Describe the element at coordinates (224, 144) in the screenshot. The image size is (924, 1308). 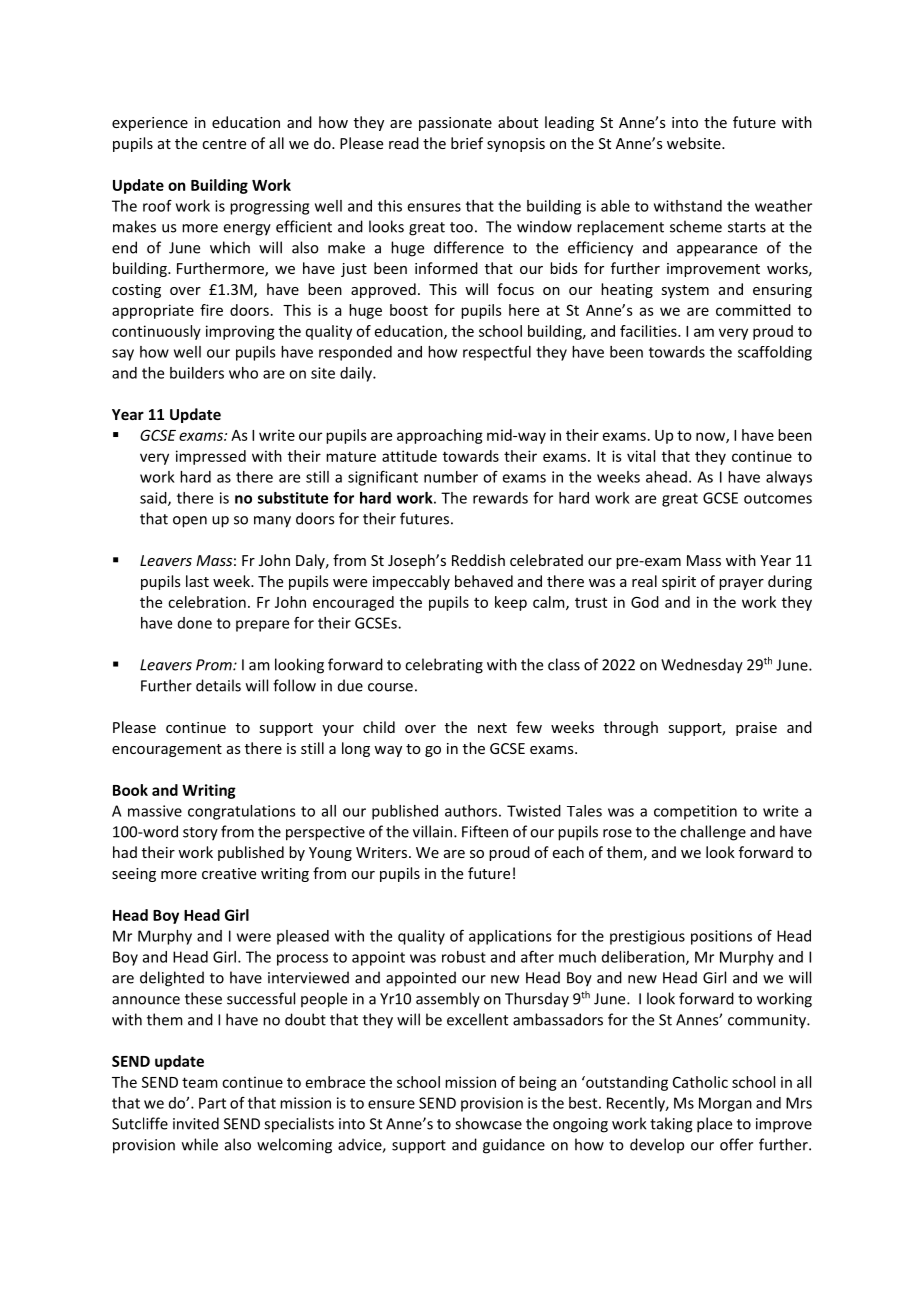
I see `centre` at that location.
